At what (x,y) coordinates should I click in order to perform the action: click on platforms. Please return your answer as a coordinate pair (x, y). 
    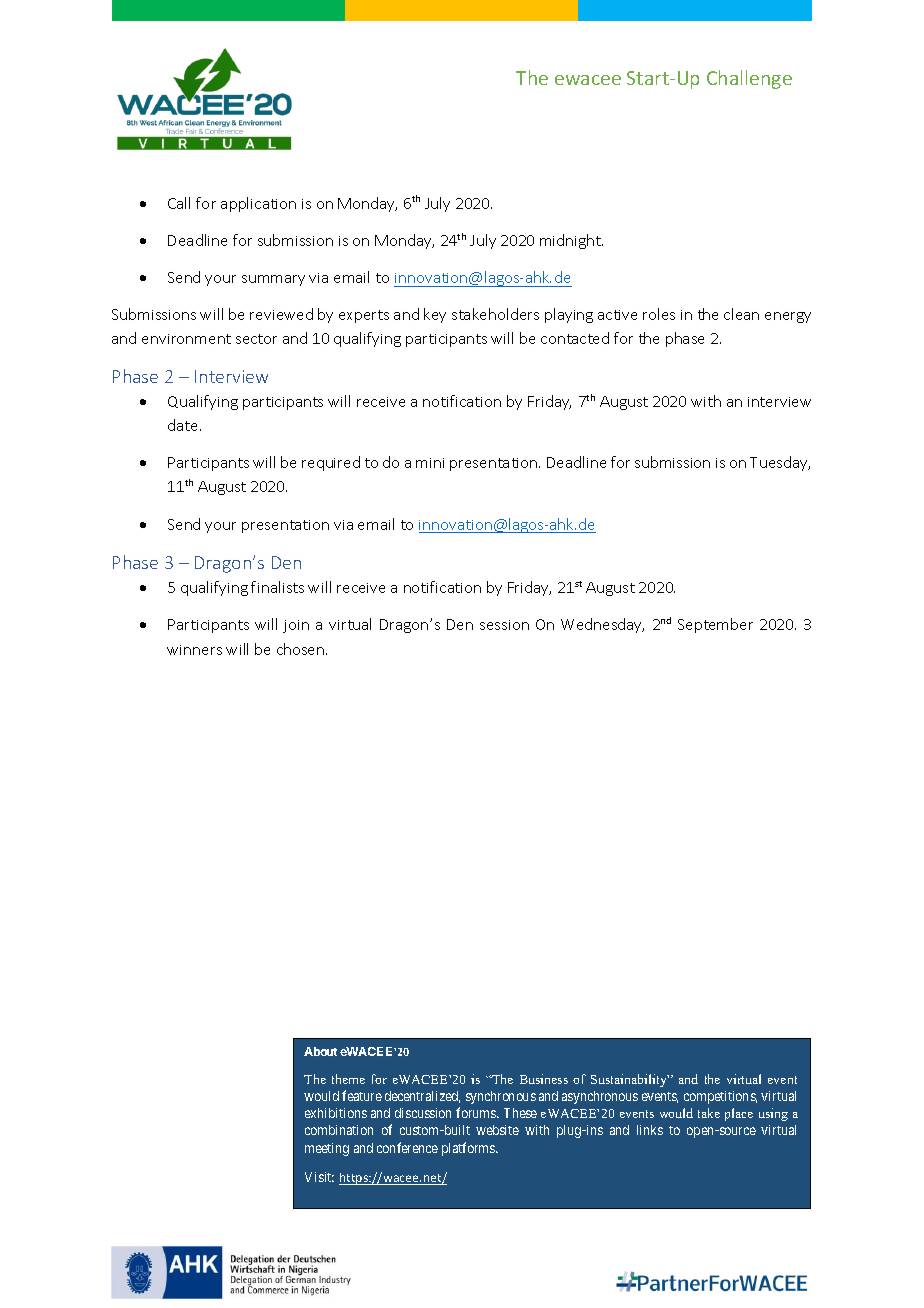
    Looking at the image, I should click on (469, 1149).
